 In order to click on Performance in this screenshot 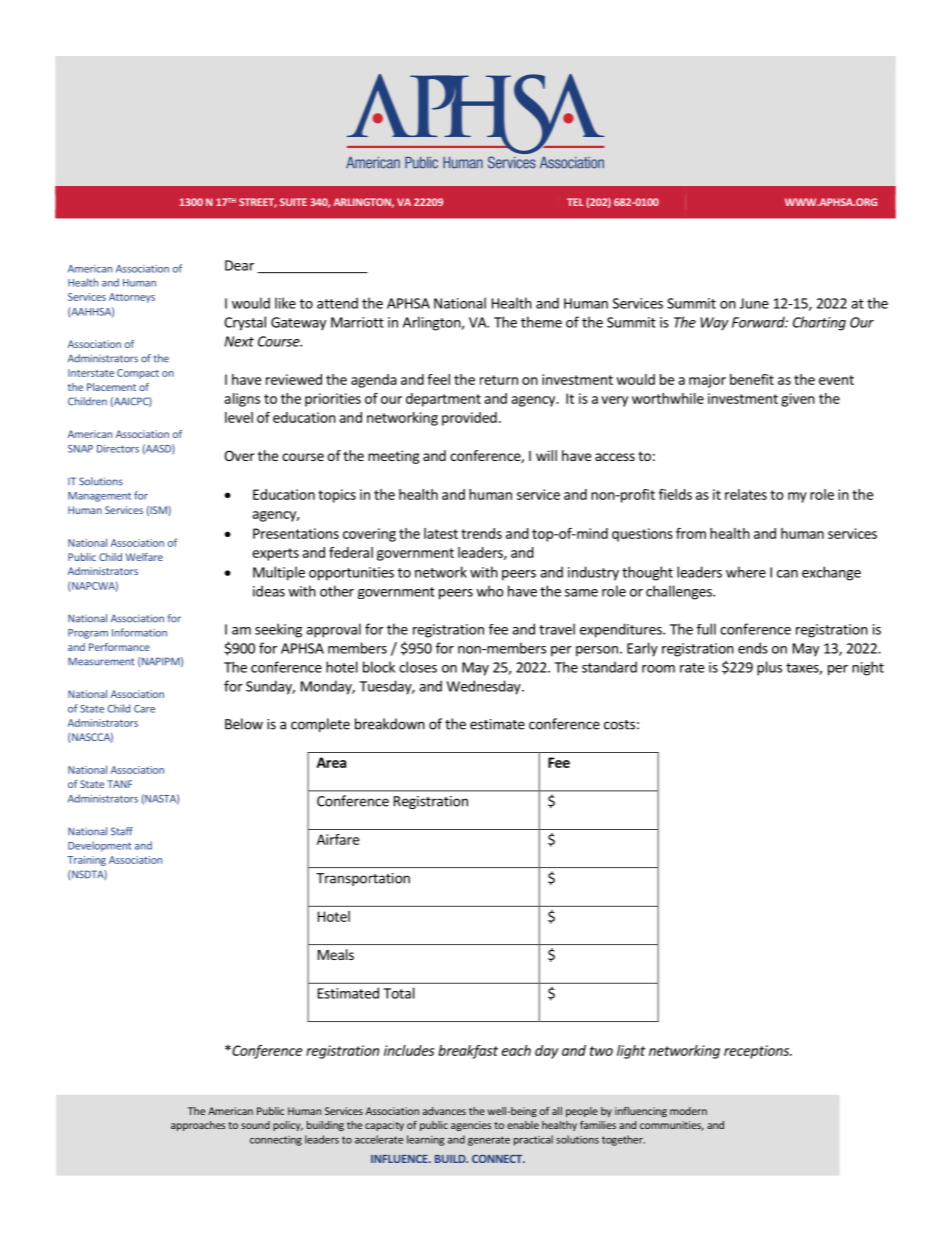, I will do `click(119, 647)`.
